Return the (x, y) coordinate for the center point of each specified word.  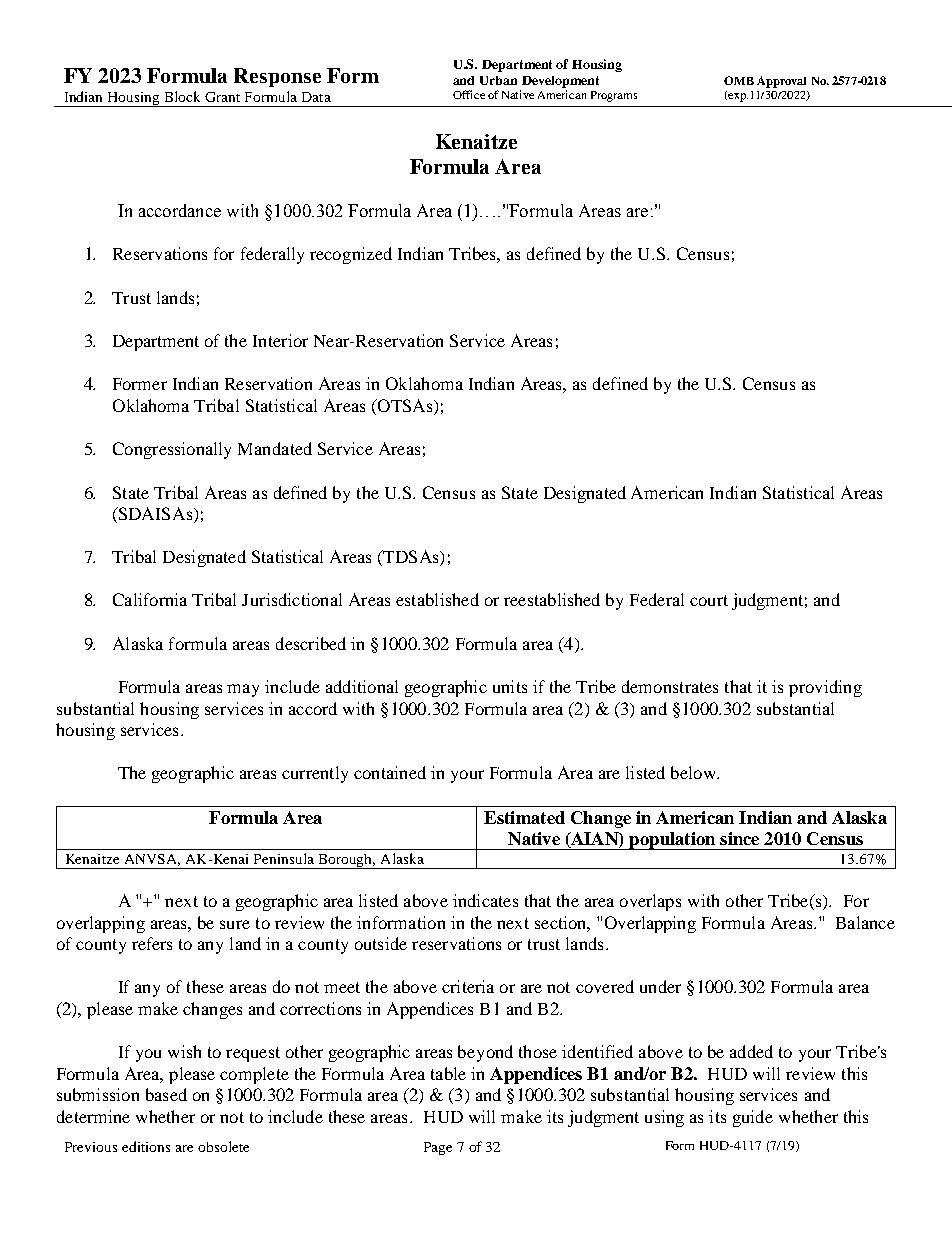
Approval (781, 82)
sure (235, 924)
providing (825, 688)
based (166, 1094)
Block (182, 96)
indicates (485, 900)
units (510, 686)
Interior (280, 340)
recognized (351, 255)
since (739, 838)
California (150, 599)
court (709, 600)
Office (469, 94)
